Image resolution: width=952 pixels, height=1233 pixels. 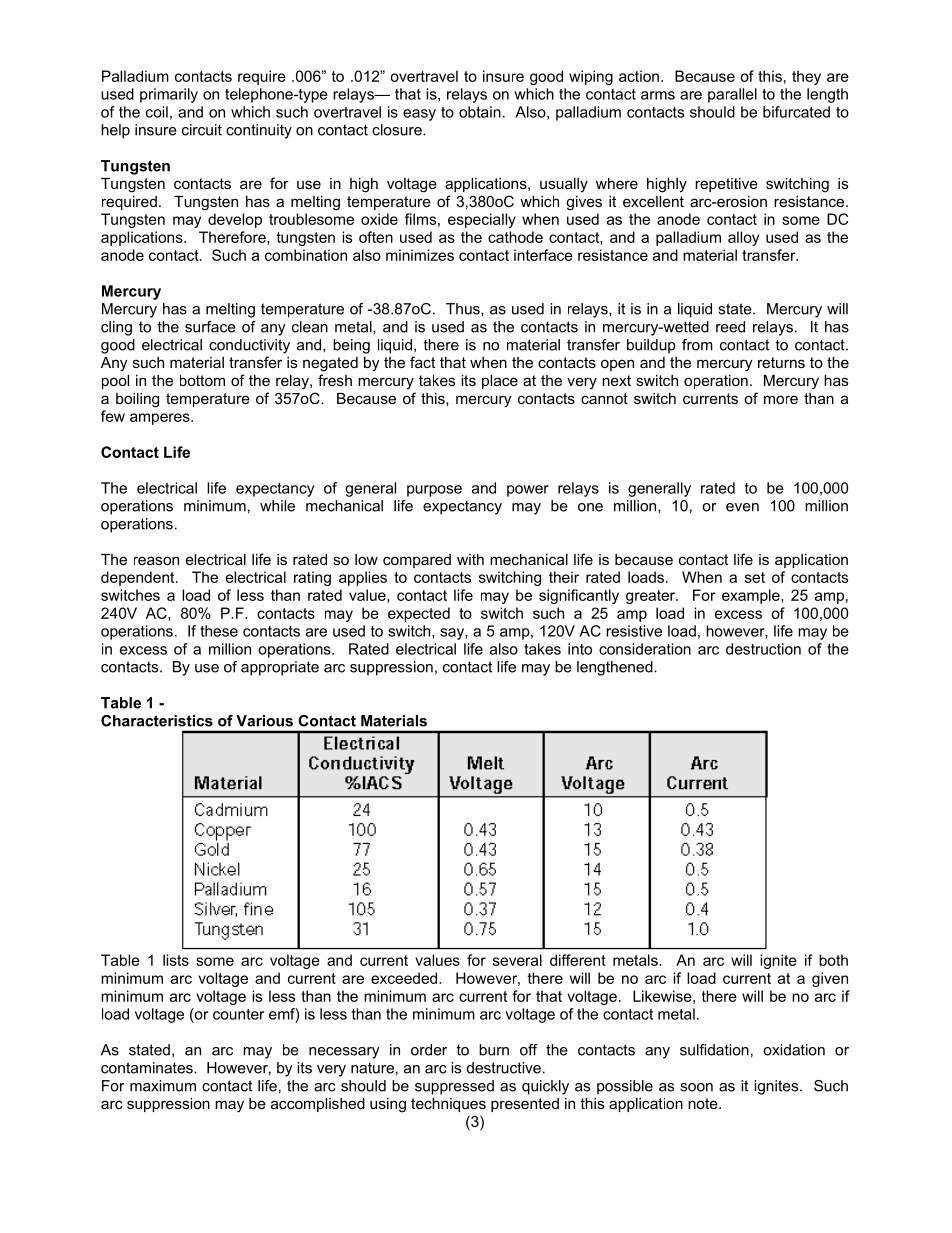 What do you see at coordinates (833, 960) in the page?
I see `both` at bounding box center [833, 960].
